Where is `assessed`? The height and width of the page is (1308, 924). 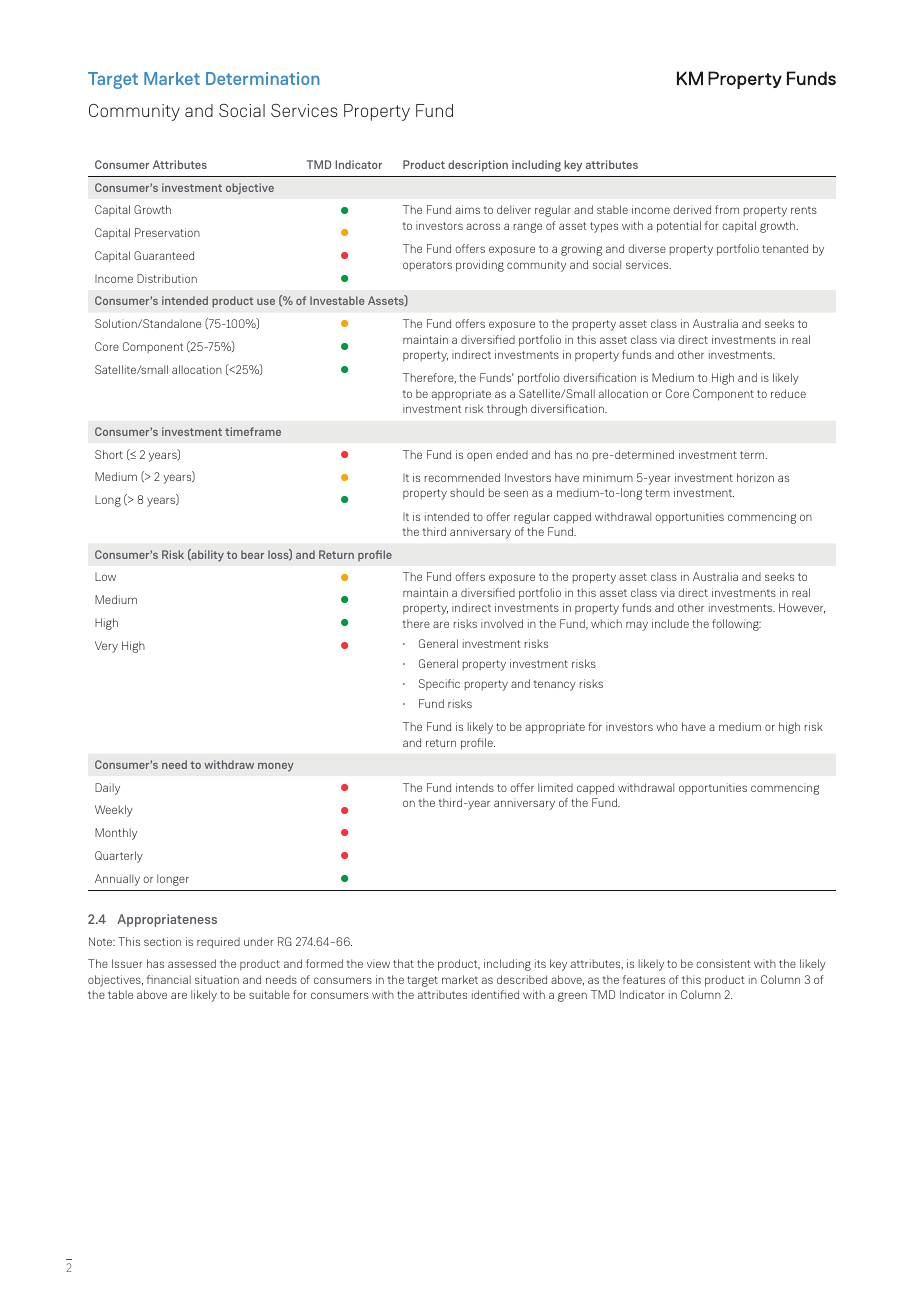 assessed is located at coordinates (192, 963).
